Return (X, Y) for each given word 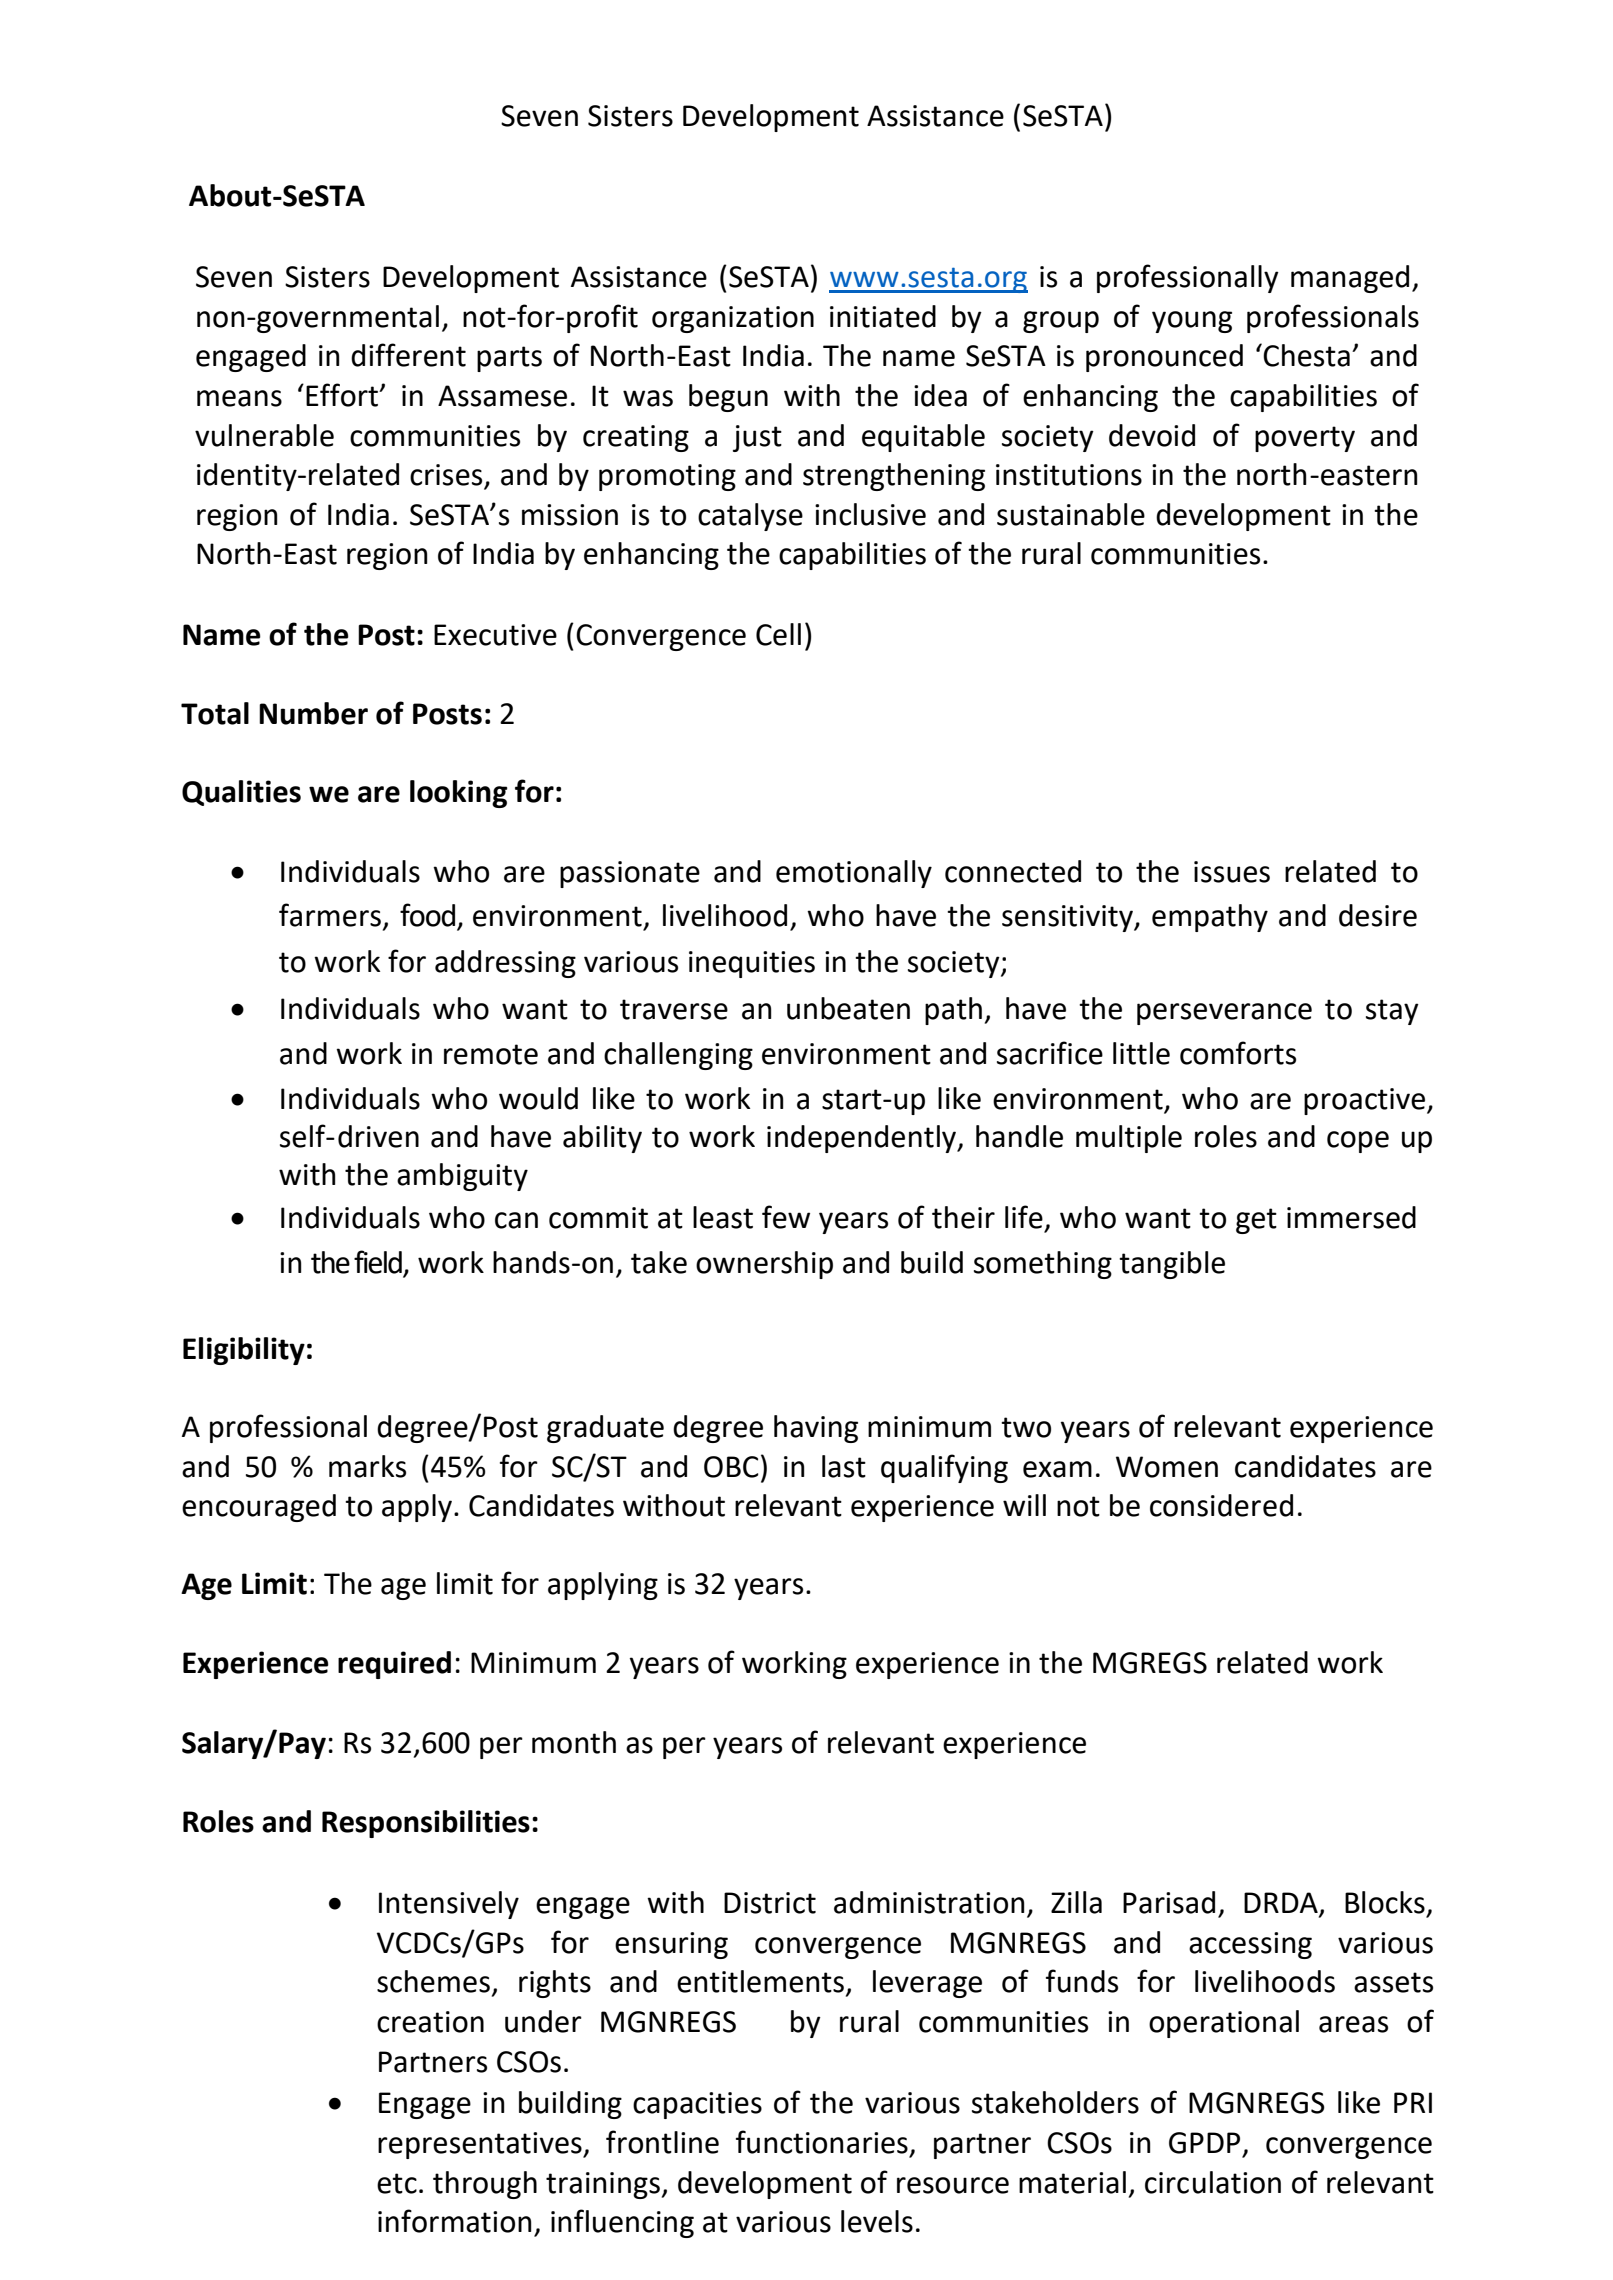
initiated (883, 316)
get (1256, 1221)
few (786, 1217)
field (379, 1263)
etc (397, 2183)
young (1192, 322)
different (408, 355)
